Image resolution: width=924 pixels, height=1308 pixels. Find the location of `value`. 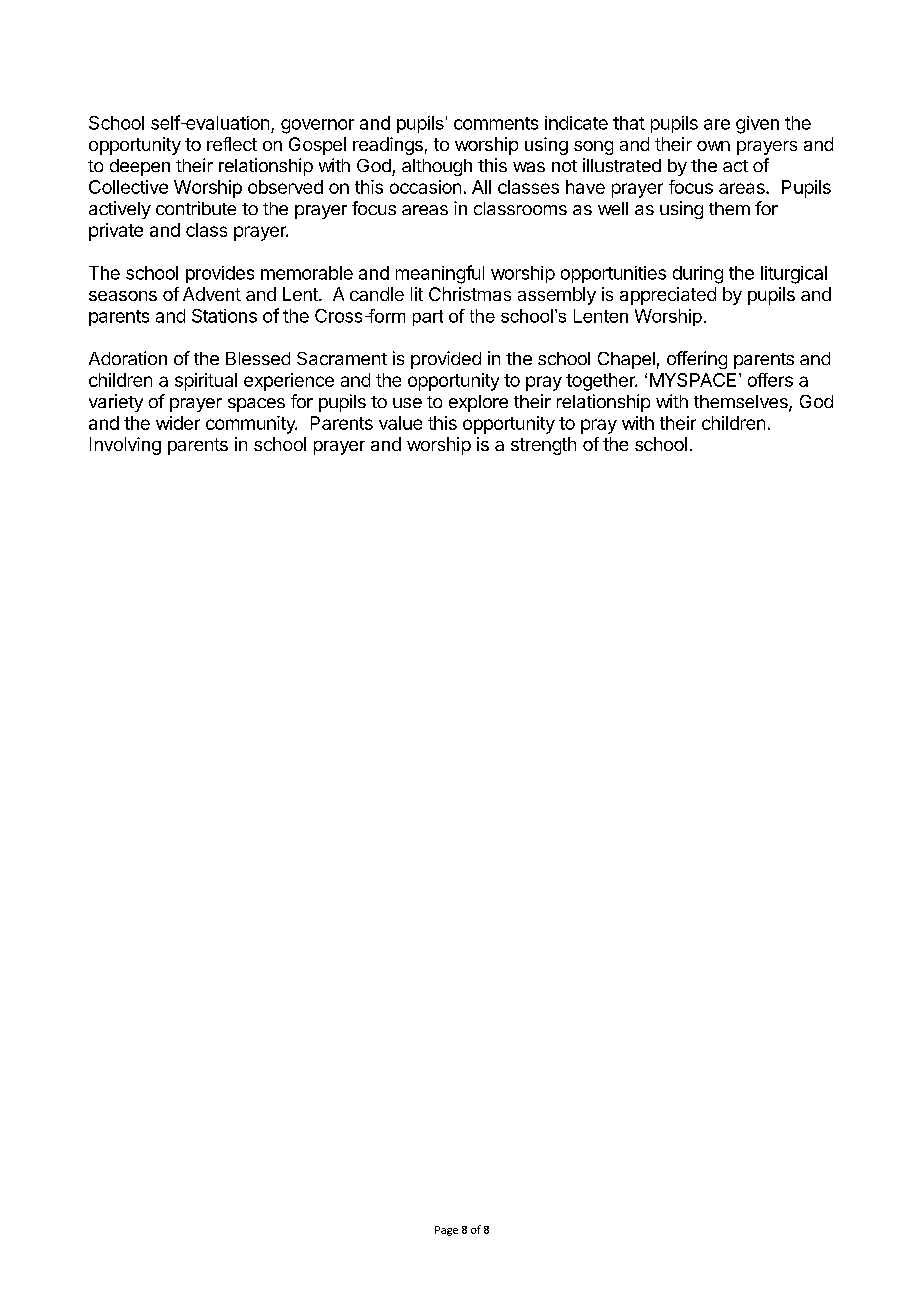

value is located at coordinates (400, 423).
